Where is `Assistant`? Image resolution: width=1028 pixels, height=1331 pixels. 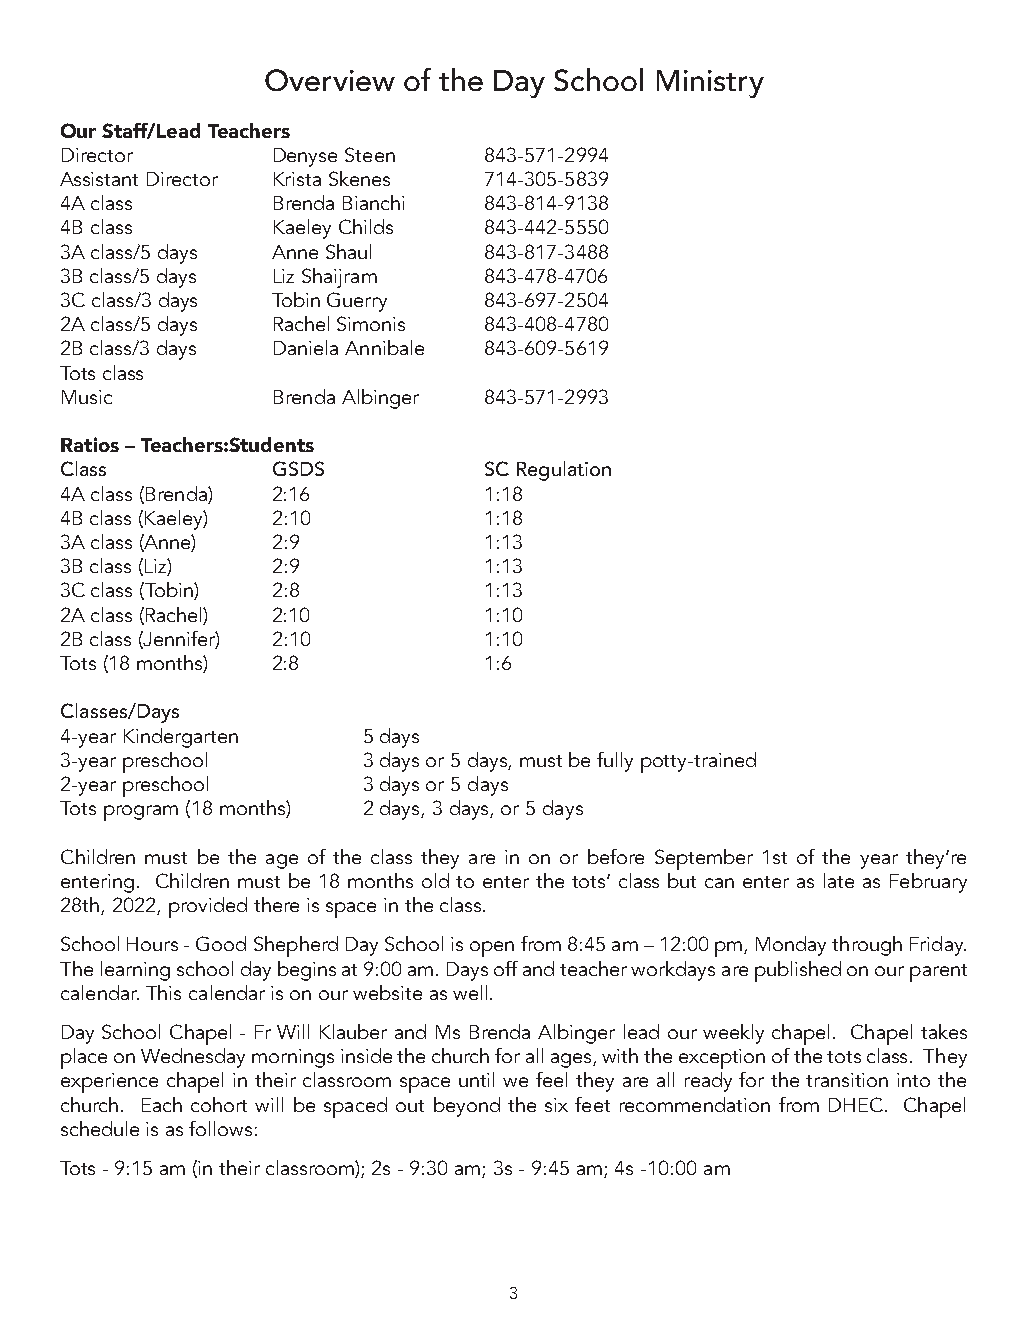
Assistant is located at coordinates (99, 179).
